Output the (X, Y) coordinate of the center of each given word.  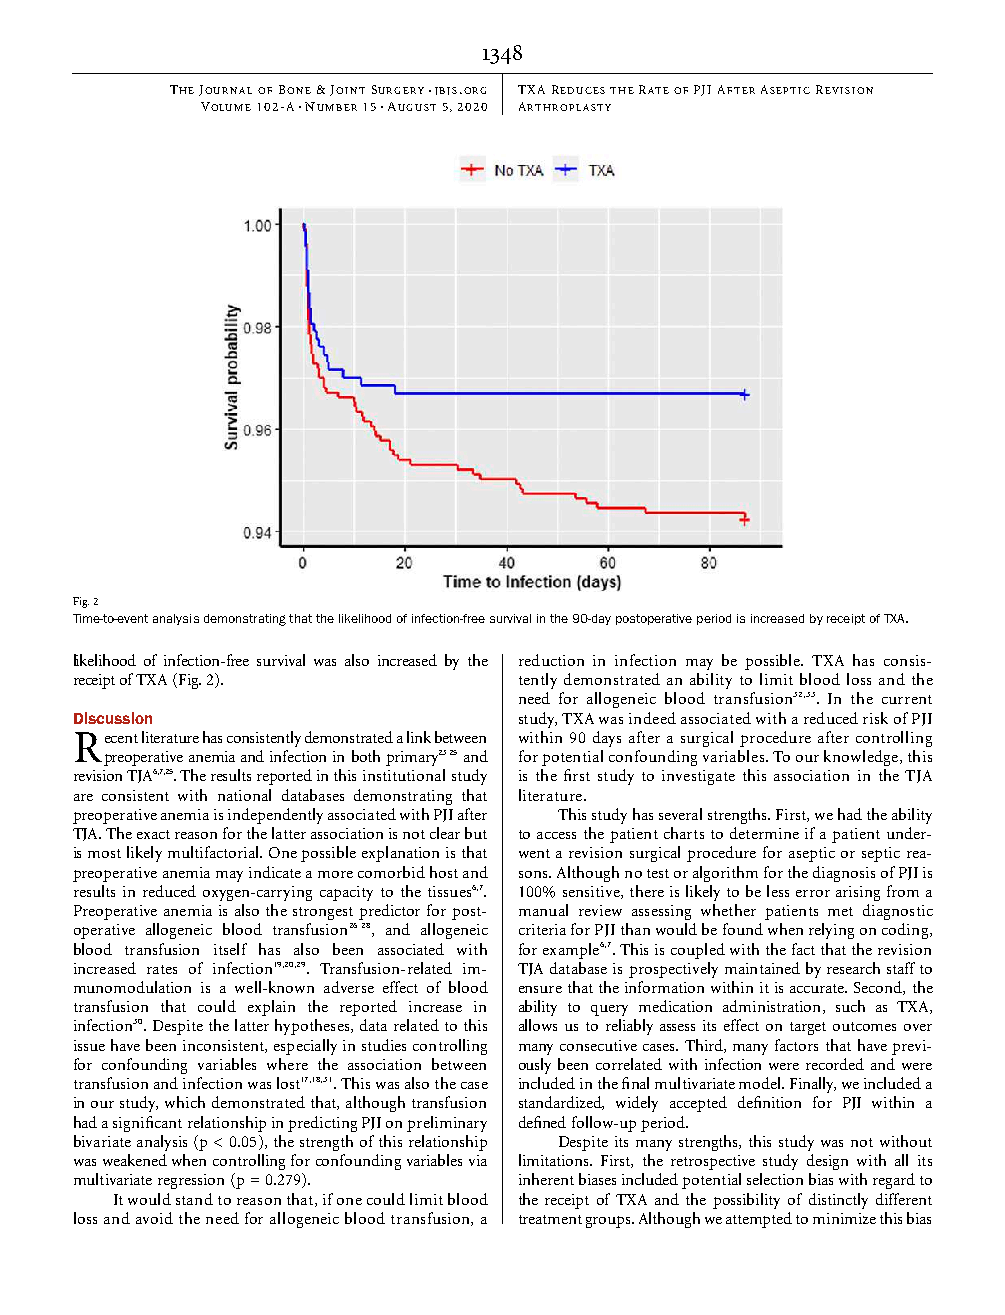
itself (230, 949)
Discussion (113, 718)
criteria (542, 929)
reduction (551, 660)
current (907, 699)
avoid (154, 1218)
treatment (550, 1219)
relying (831, 931)
